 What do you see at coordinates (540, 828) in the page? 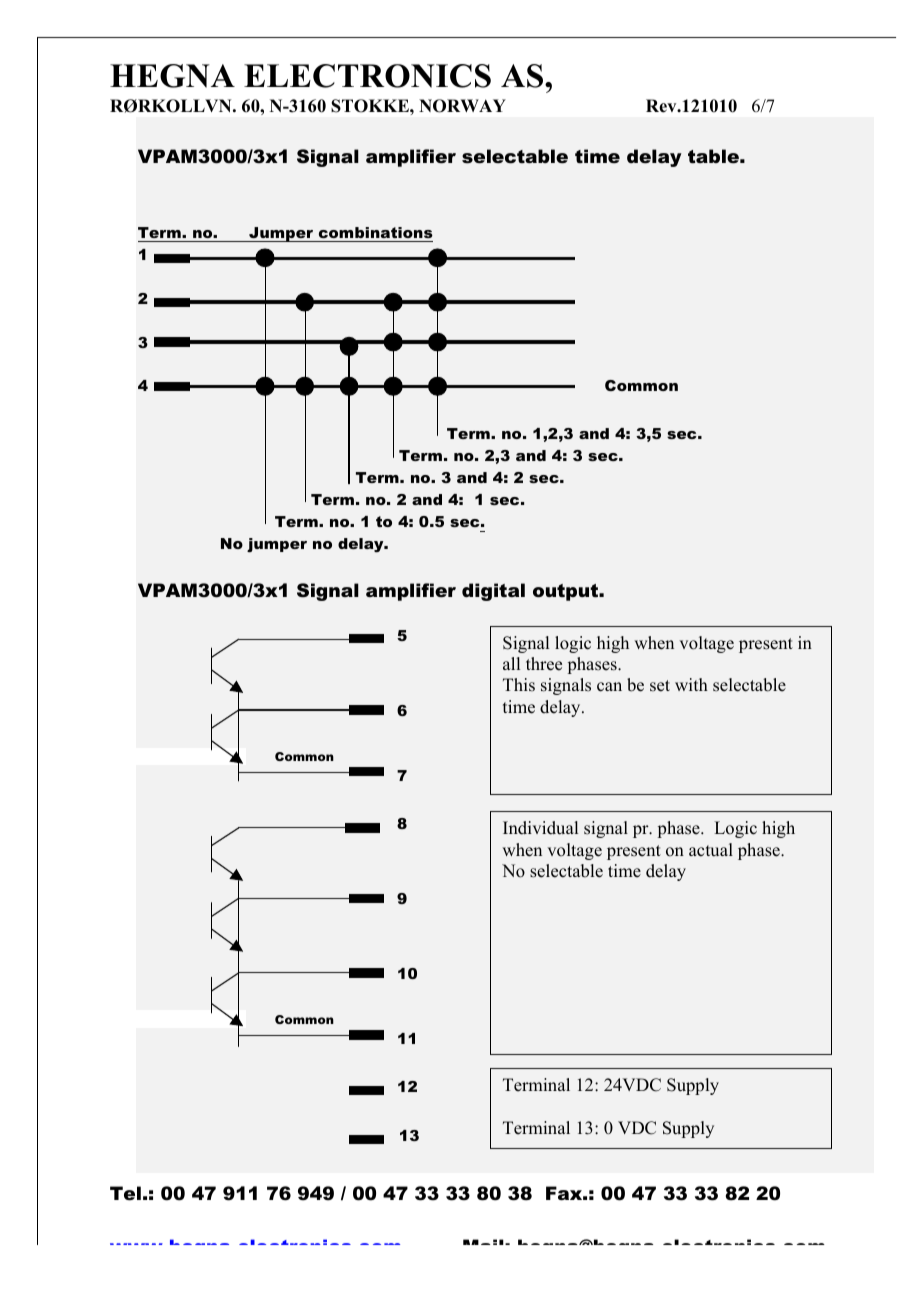
I see `Individual` at bounding box center [540, 828].
